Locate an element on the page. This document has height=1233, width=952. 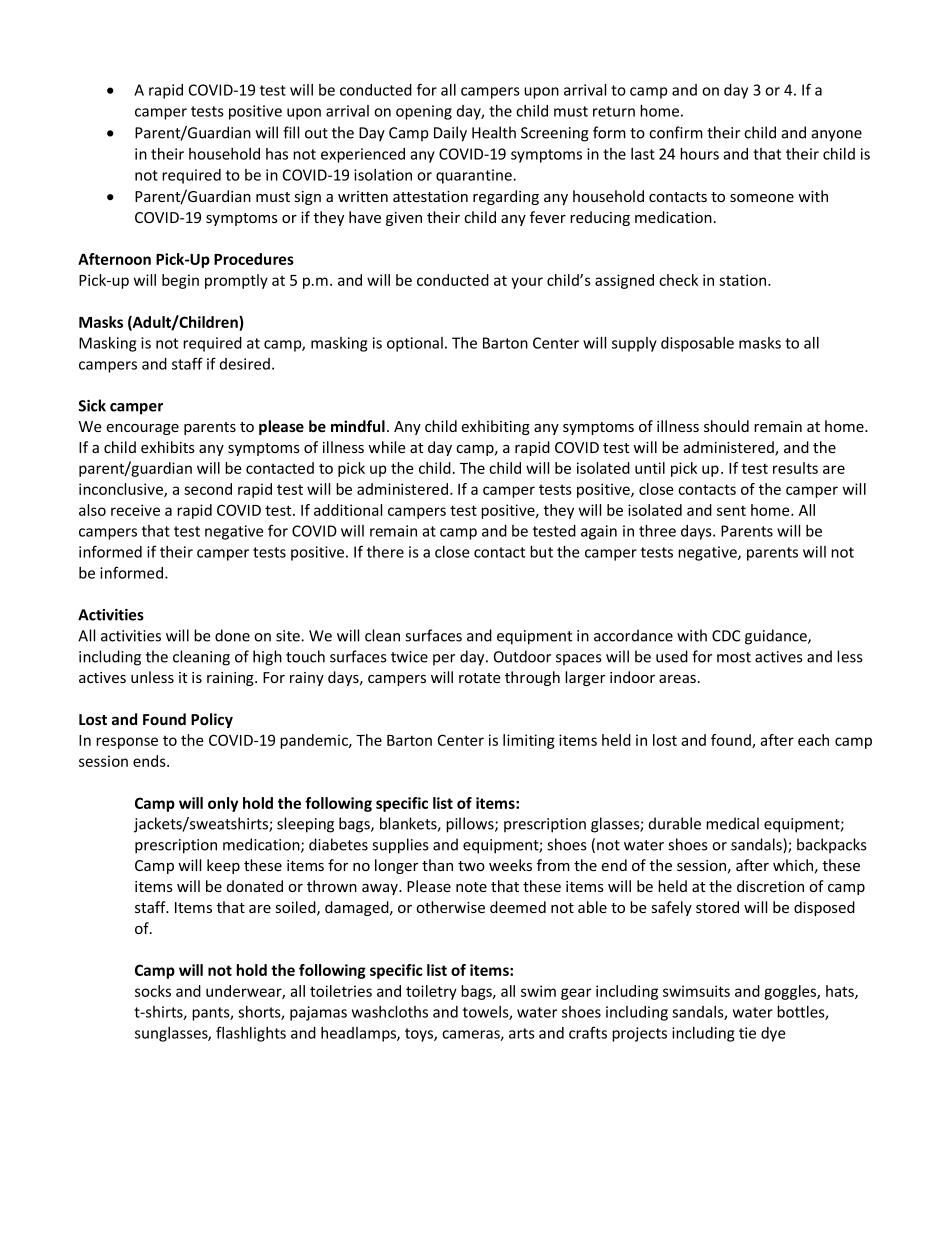
socks is located at coordinates (153, 991).
